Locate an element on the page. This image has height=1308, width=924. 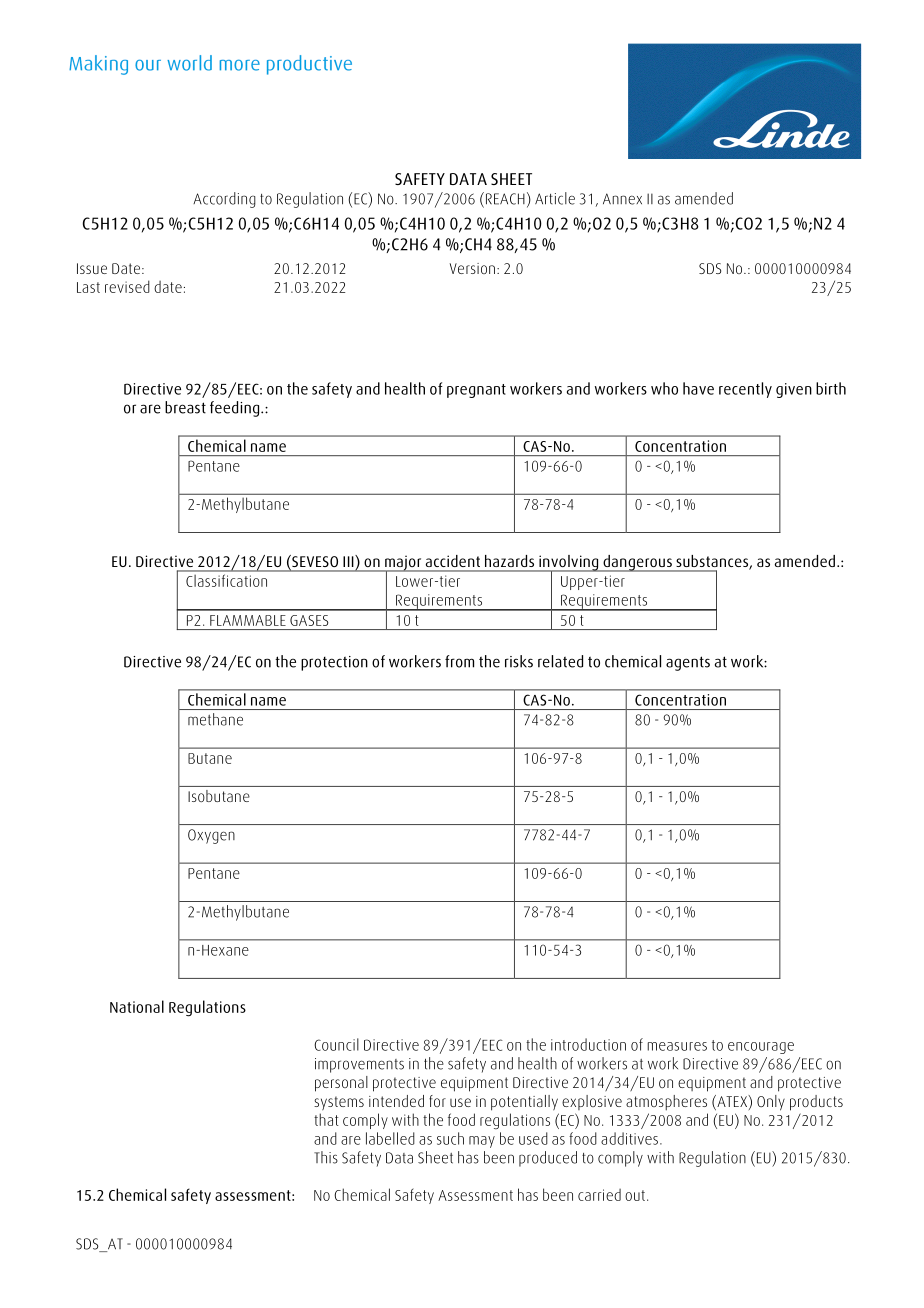
related is located at coordinates (560, 661).
